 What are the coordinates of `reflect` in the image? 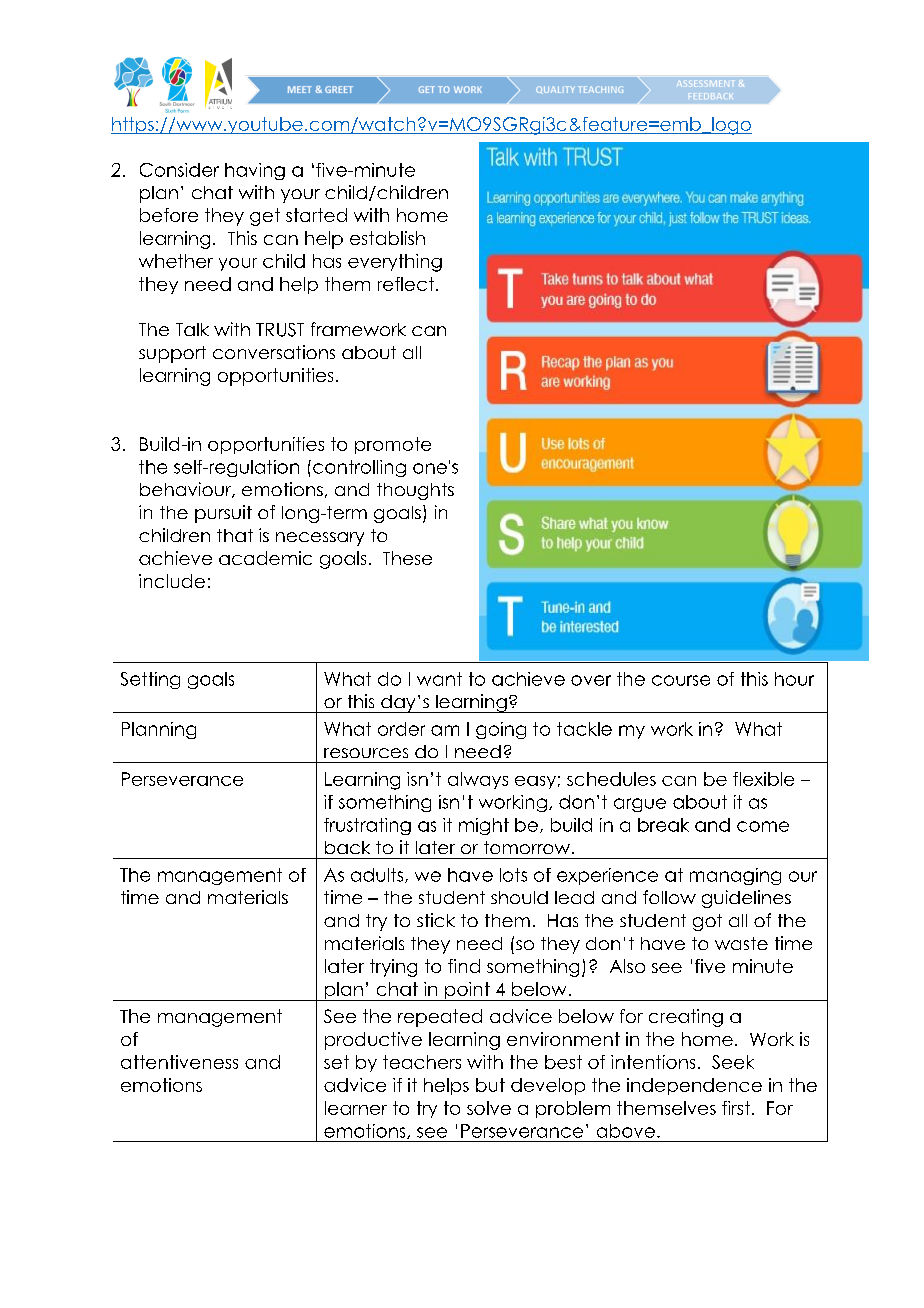 It's located at (406, 284).
